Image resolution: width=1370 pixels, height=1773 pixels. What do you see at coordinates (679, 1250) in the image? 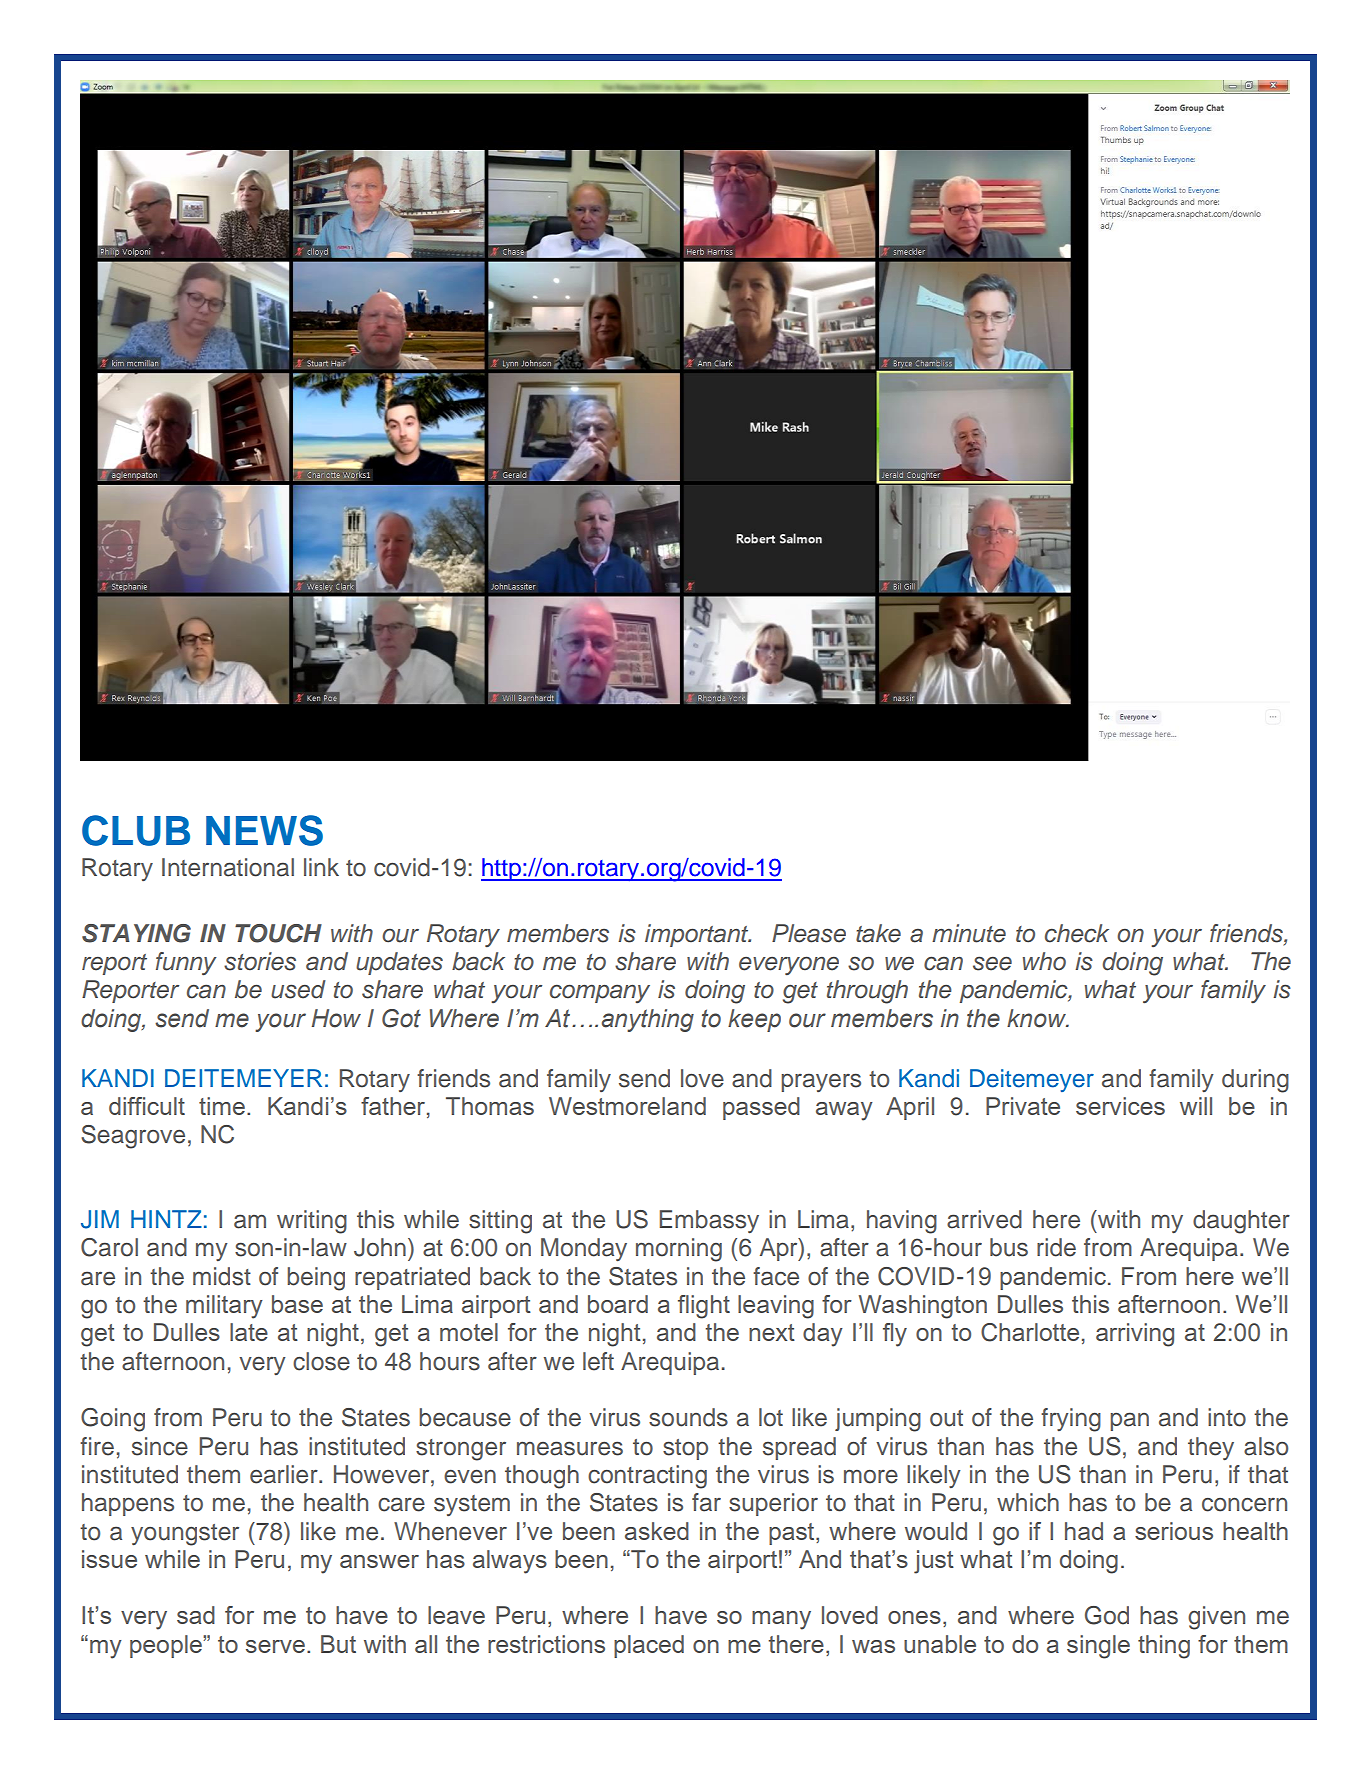
I see `morning` at bounding box center [679, 1250].
